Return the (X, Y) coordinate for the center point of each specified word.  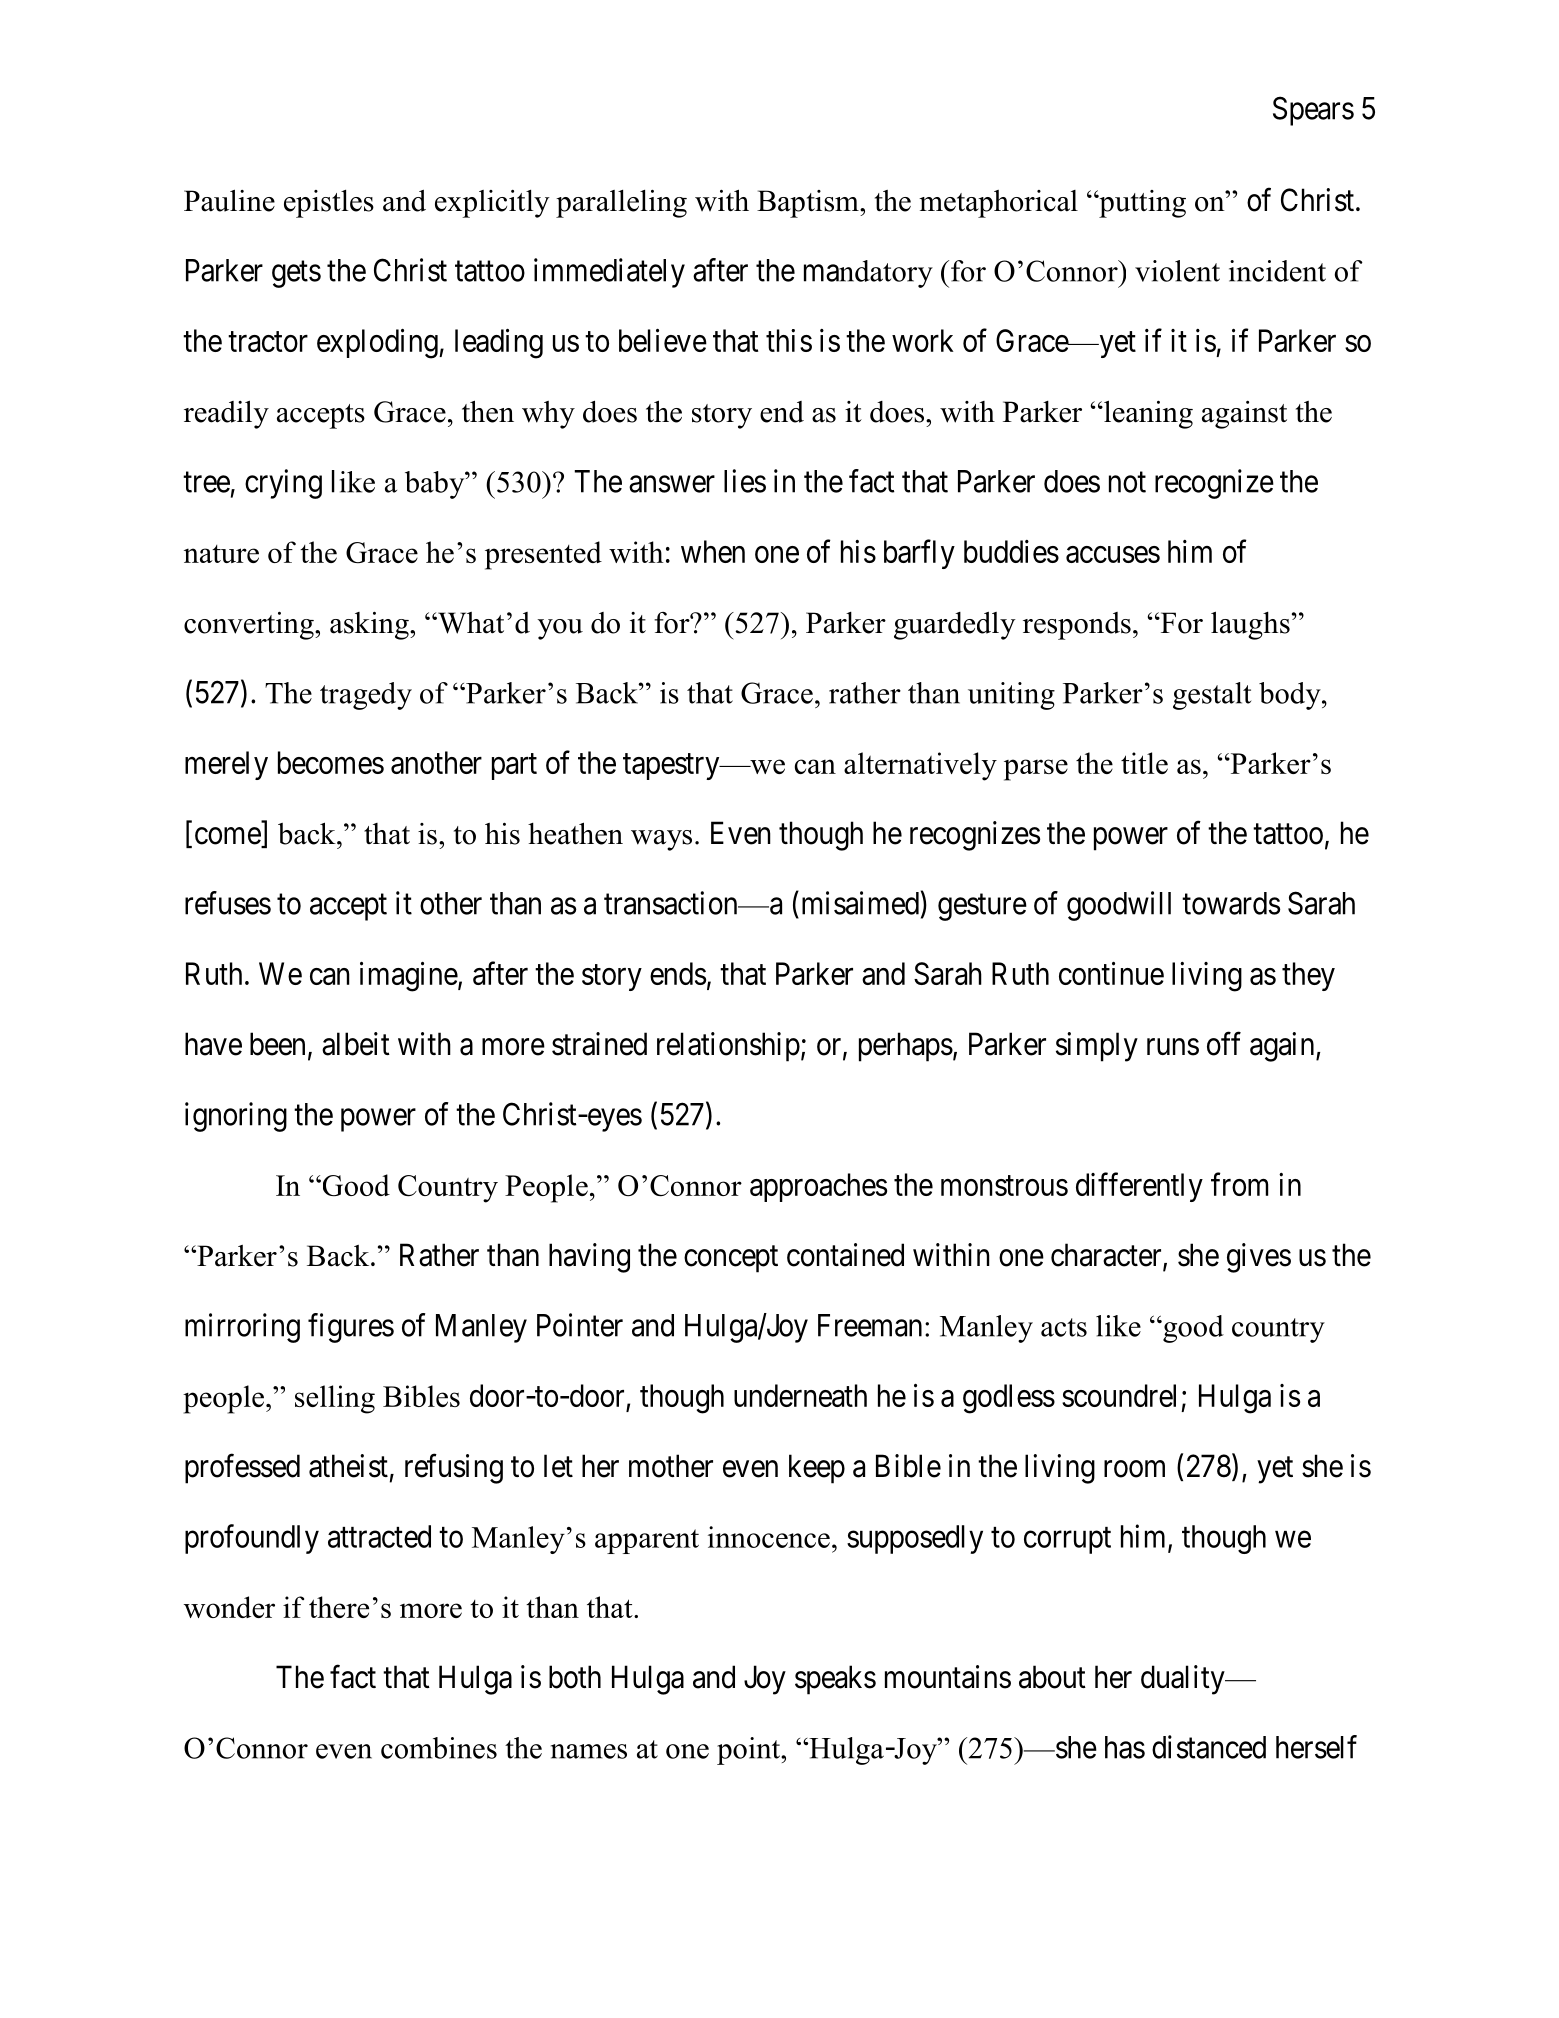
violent (1177, 271)
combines (439, 1748)
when (713, 551)
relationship (728, 1047)
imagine (409, 977)
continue (1111, 973)
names (589, 1751)
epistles (329, 204)
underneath (800, 1395)
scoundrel (1119, 1395)
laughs (1250, 625)
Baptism (809, 204)
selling (335, 1399)
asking (370, 626)
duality (1184, 1680)
